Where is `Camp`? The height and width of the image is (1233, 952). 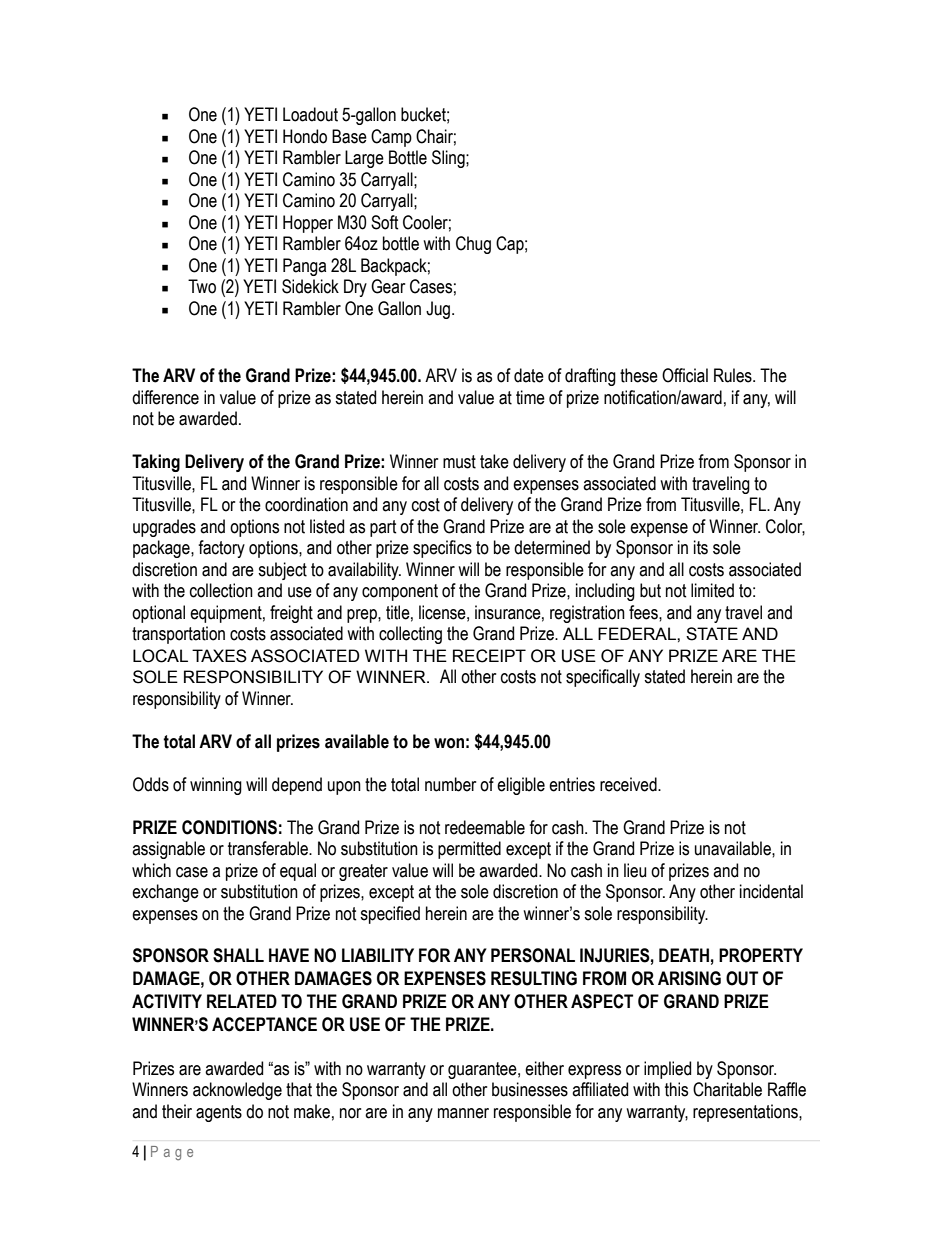
Camp is located at coordinates (391, 138).
